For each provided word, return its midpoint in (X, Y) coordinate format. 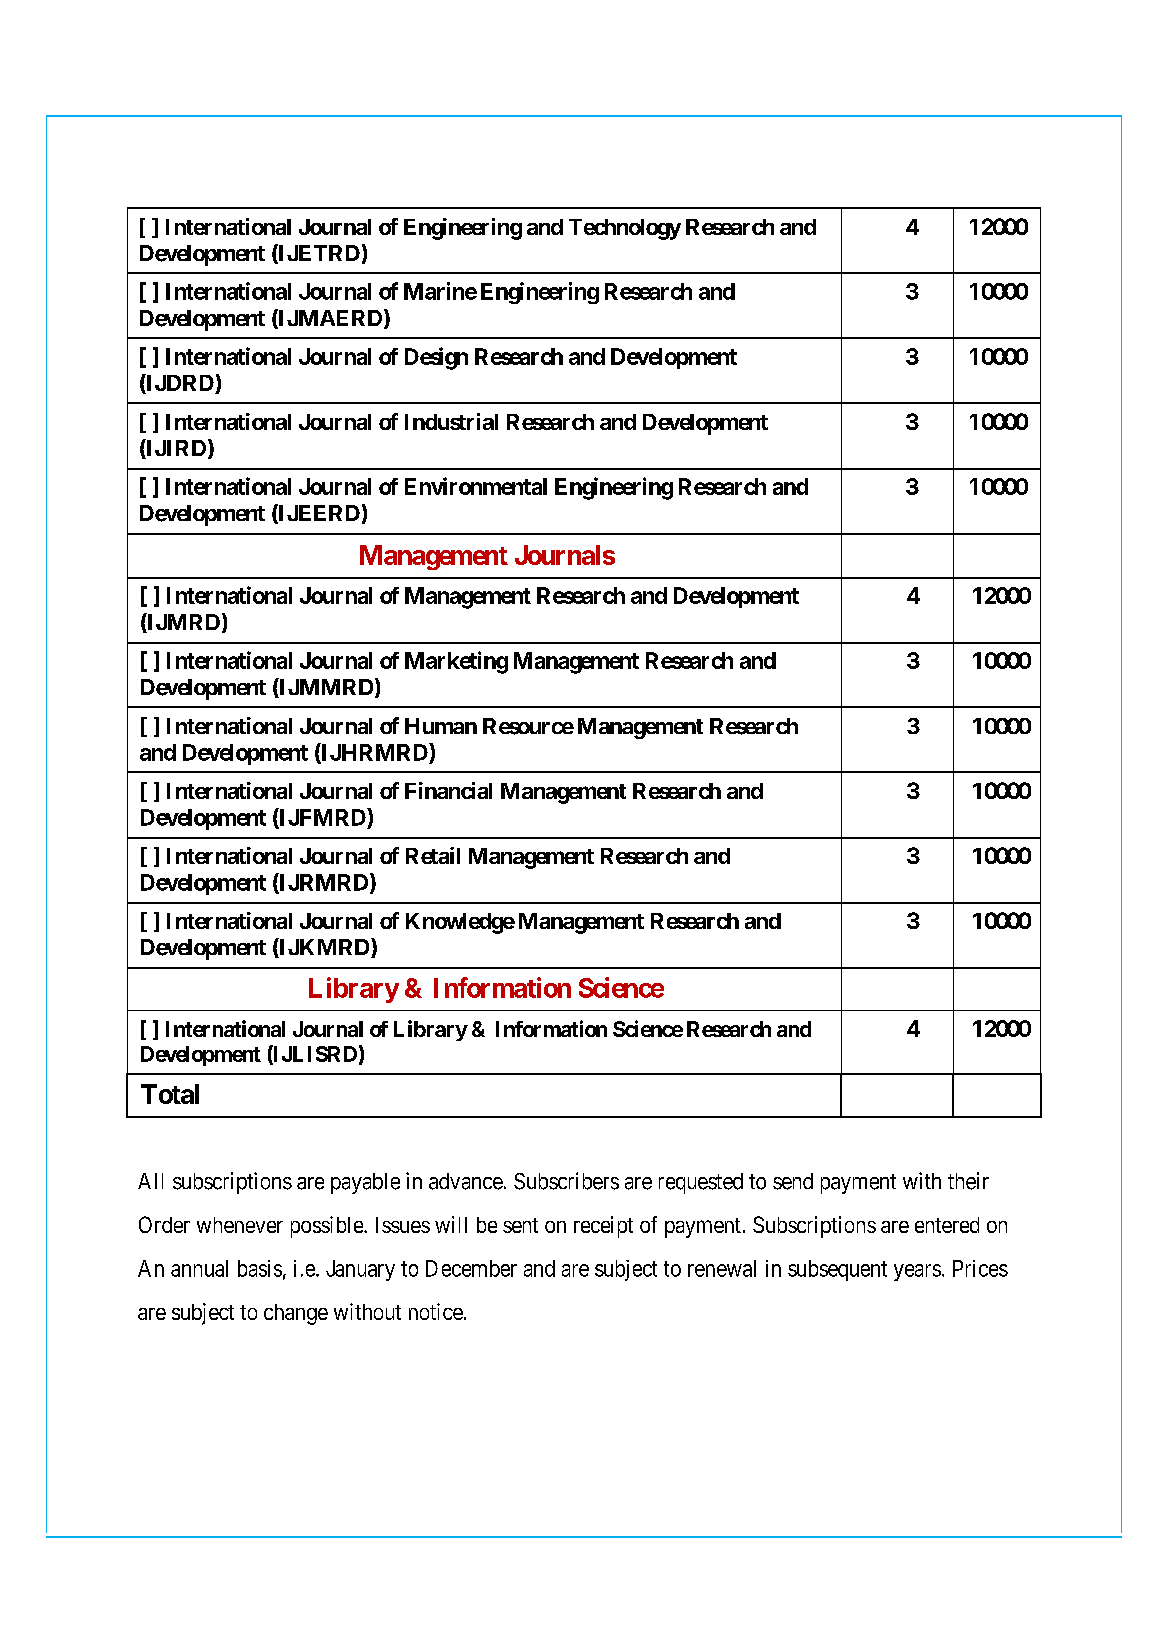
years (917, 1272)
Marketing (456, 662)
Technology (625, 229)
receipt (603, 1227)
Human (441, 726)
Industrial (451, 421)
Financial (448, 790)
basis (260, 1268)
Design (436, 358)
